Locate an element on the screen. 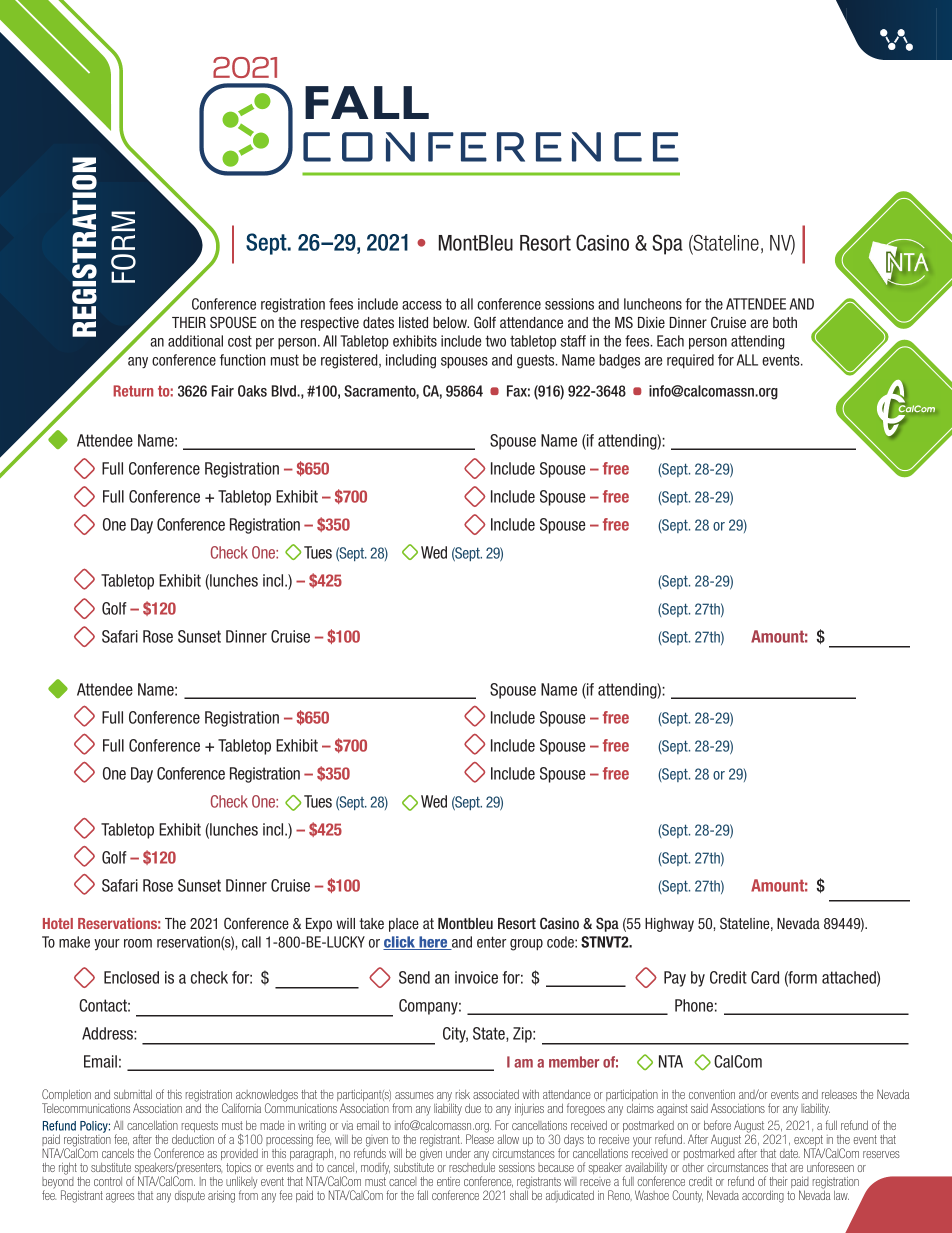 The height and width of the screenshot is (1233, 952). unforeseen is located at coordinates (830, 1167).
